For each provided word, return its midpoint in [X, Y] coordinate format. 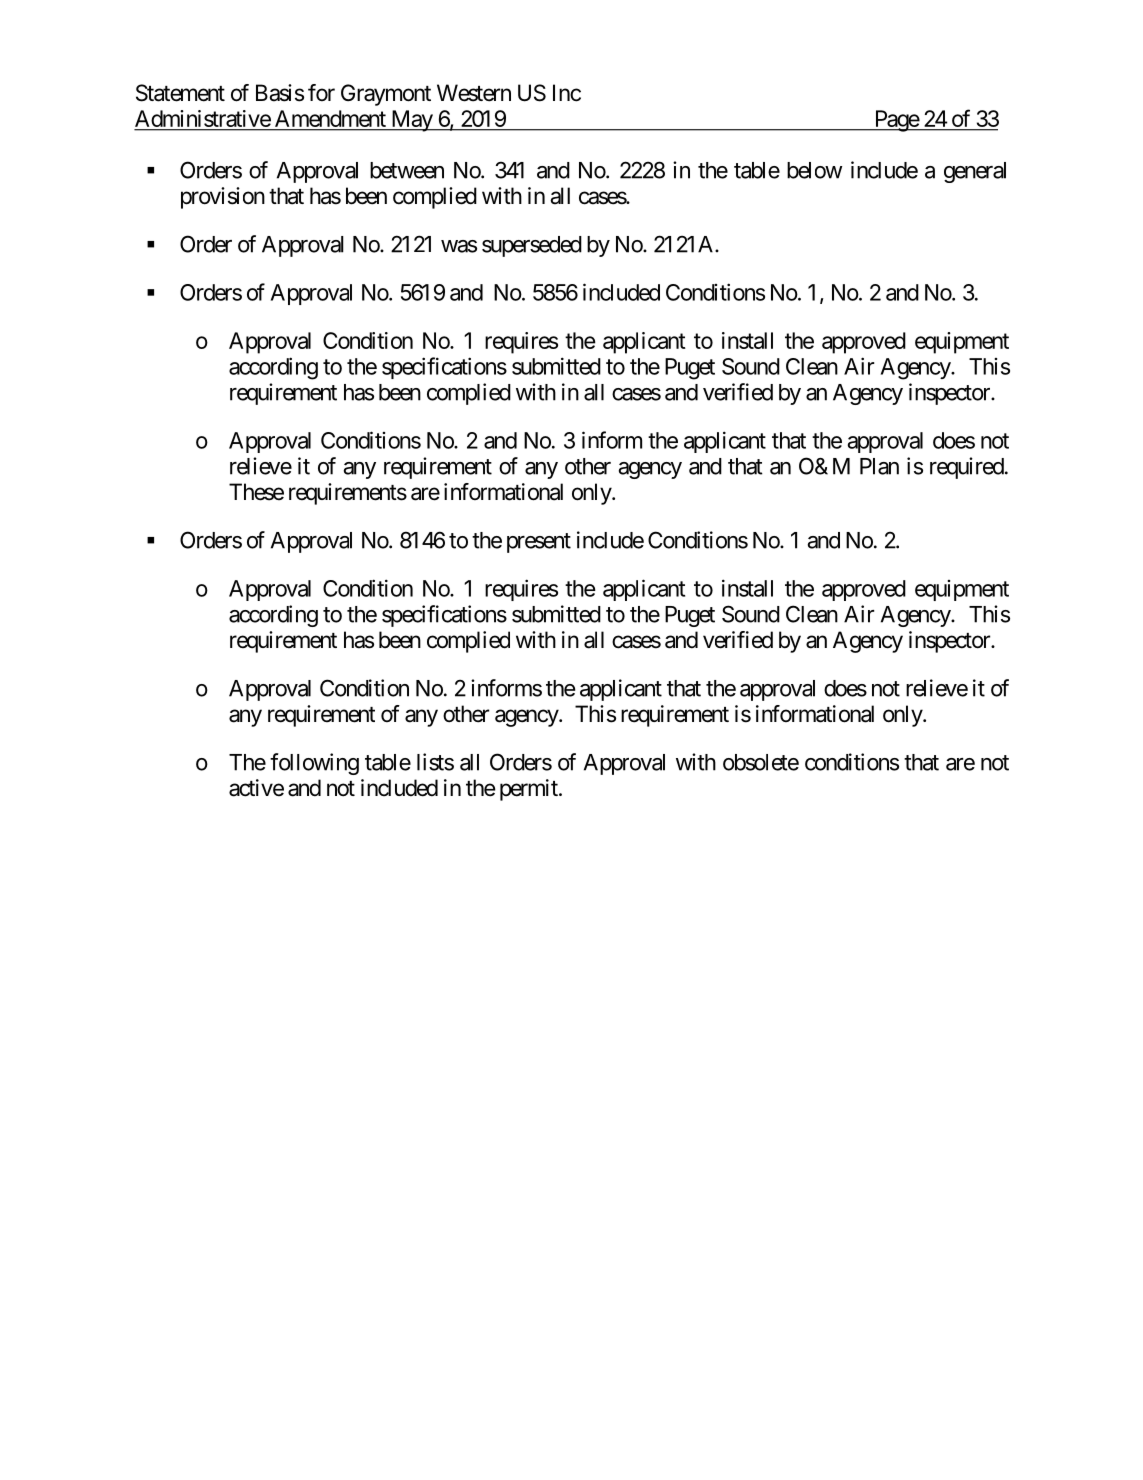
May [411, 121]
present [539, 543]
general [975, 172]
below [814, 170]
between [407, 170]
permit [530, 790]
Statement [180, 93]
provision [223, 198]
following [314, 764]
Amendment [330, 118]
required [967, 468]
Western [474, 93]
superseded [532, 246]
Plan [879, 466]
